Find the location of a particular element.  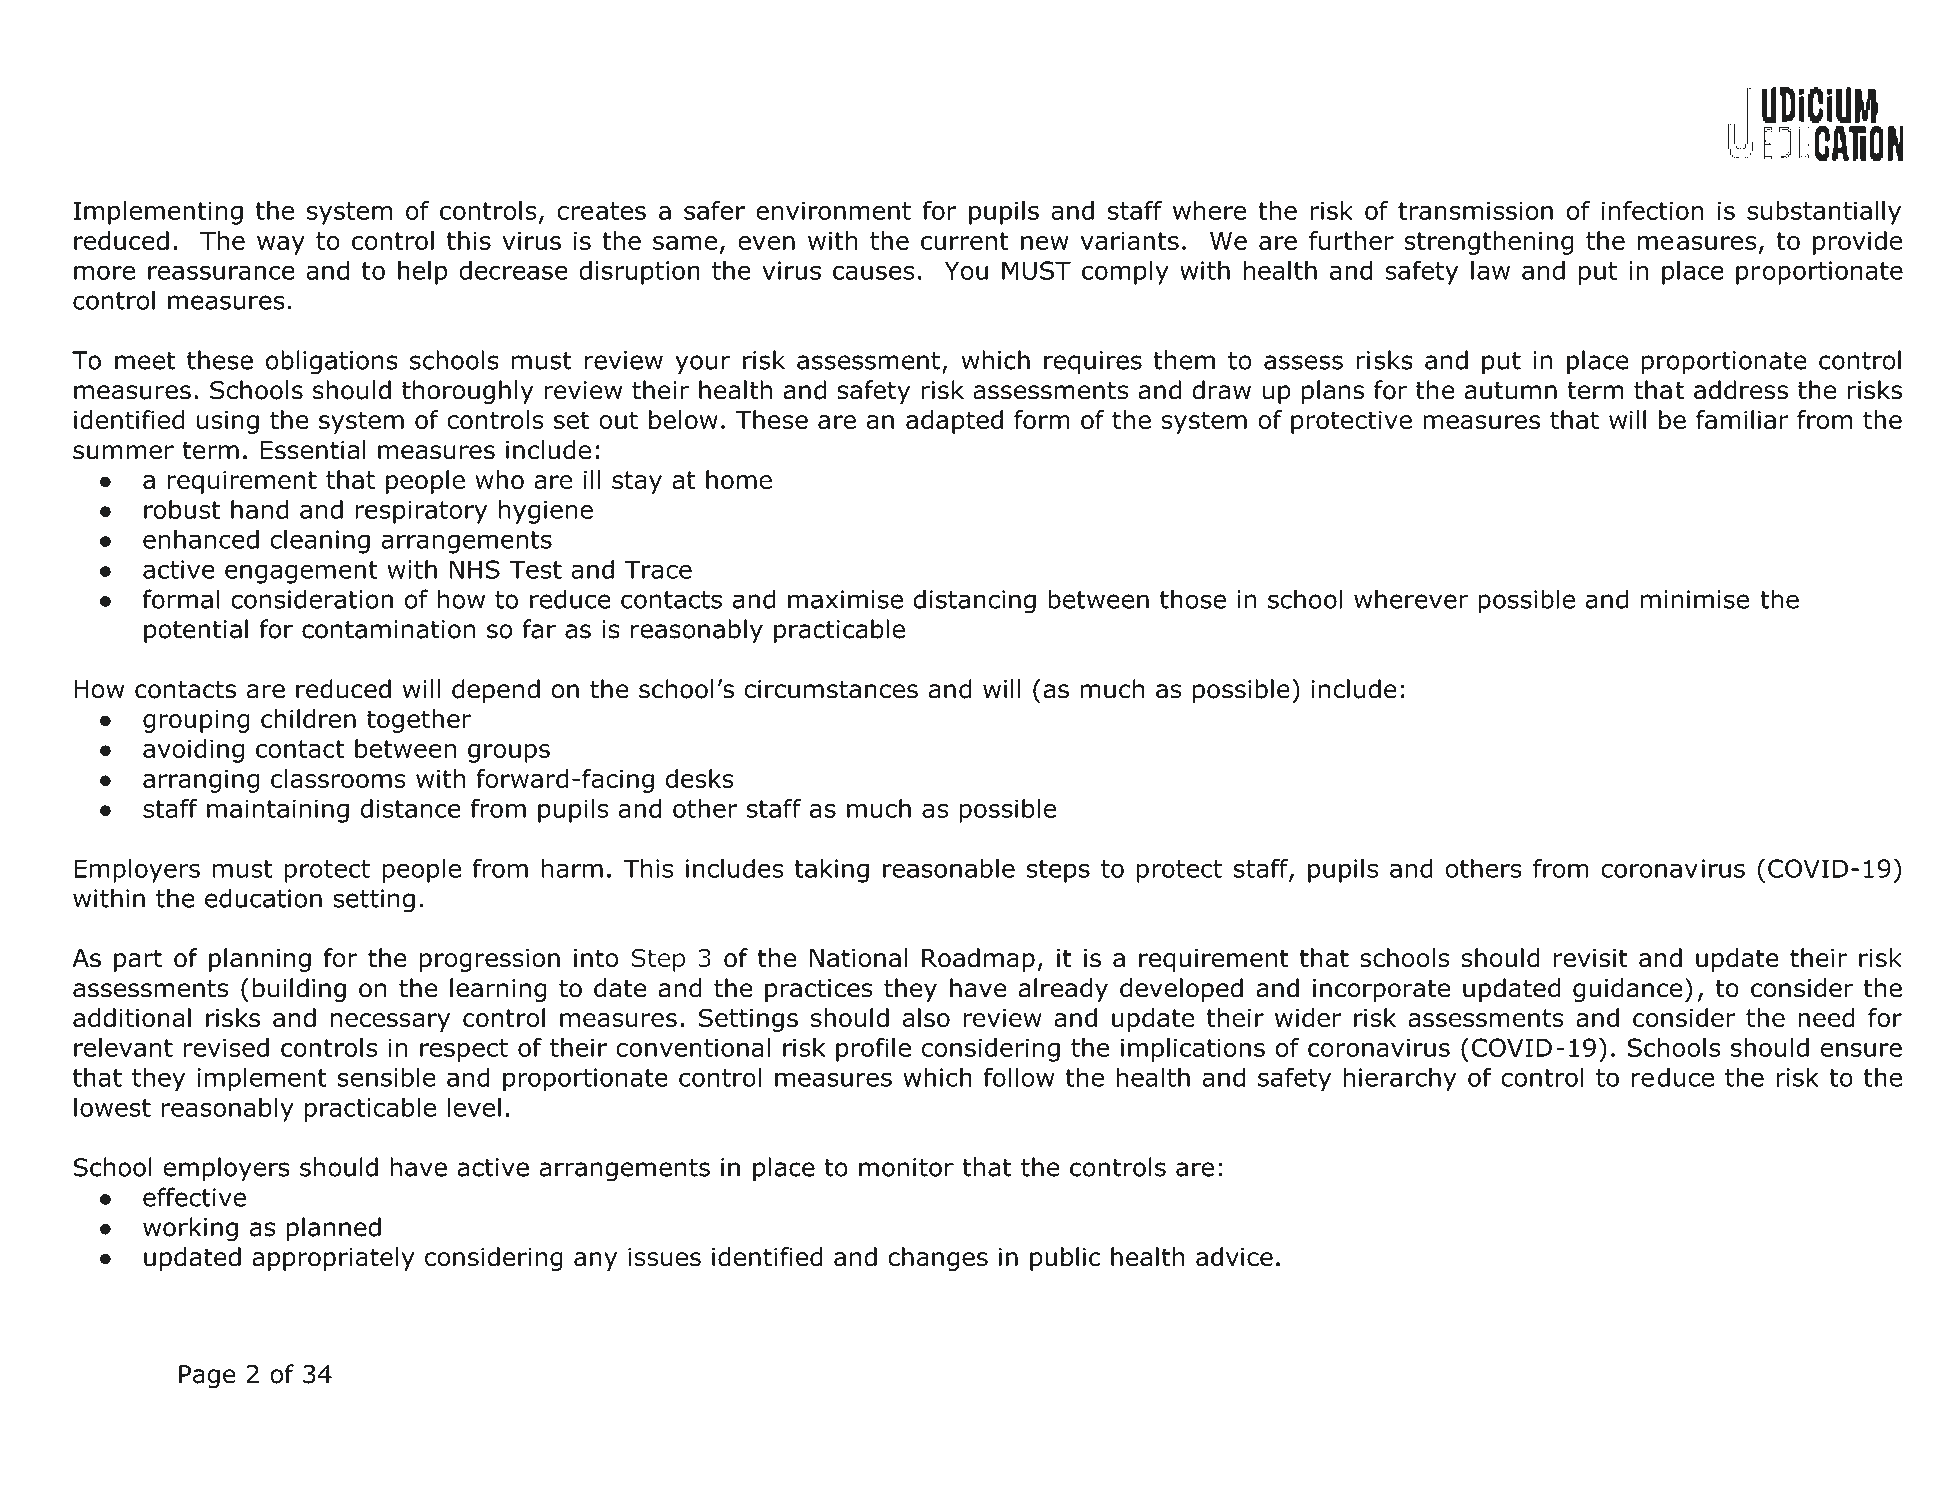

Page is located at coordinates (207, 1376).
